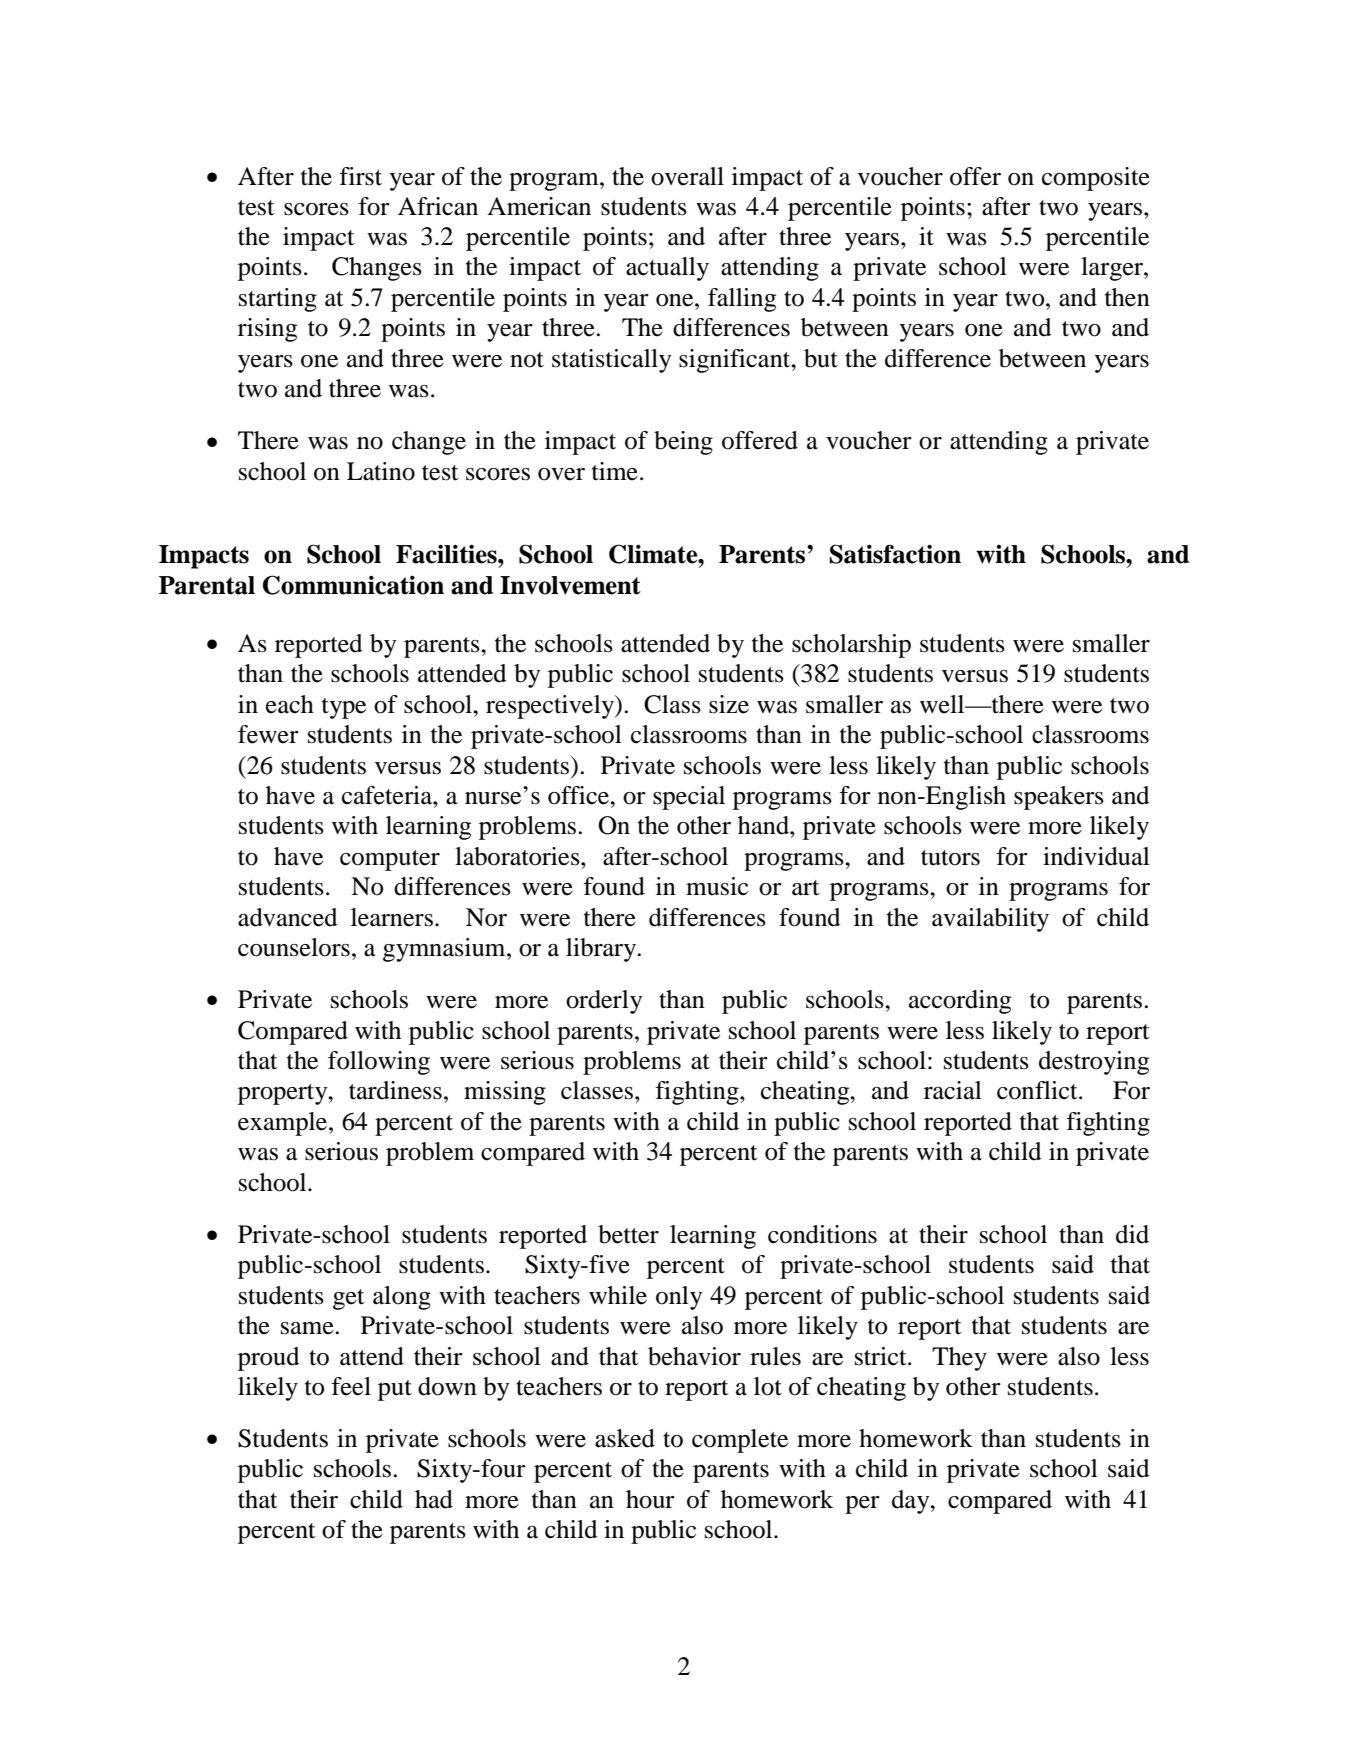 This page has height=1745, width=1348. I want to click on get, so click(349, 1299).
